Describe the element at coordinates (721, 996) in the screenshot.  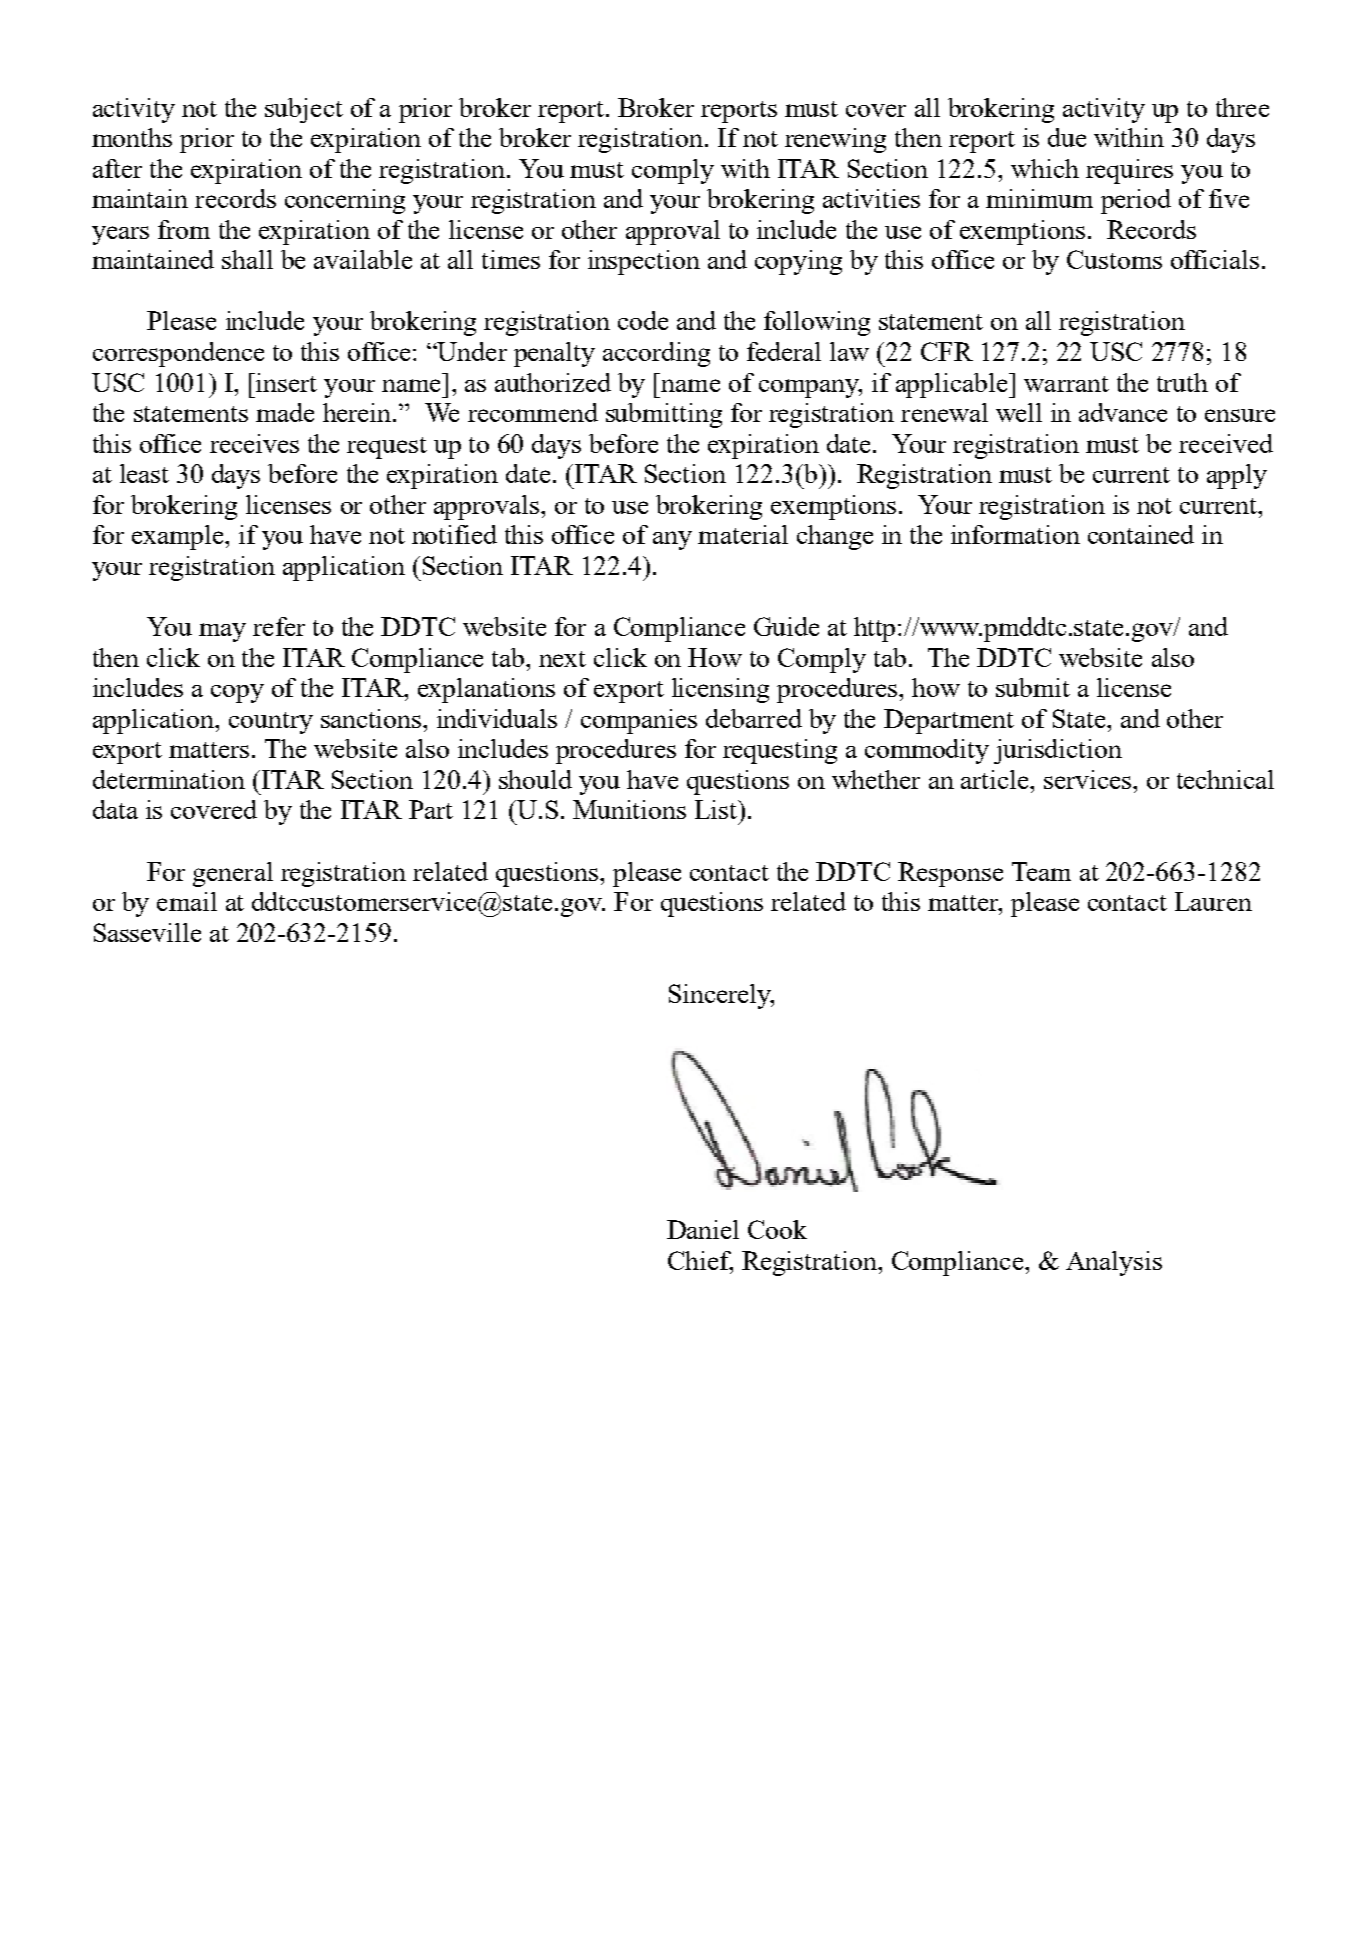
I see `Sincerely` at that location.
